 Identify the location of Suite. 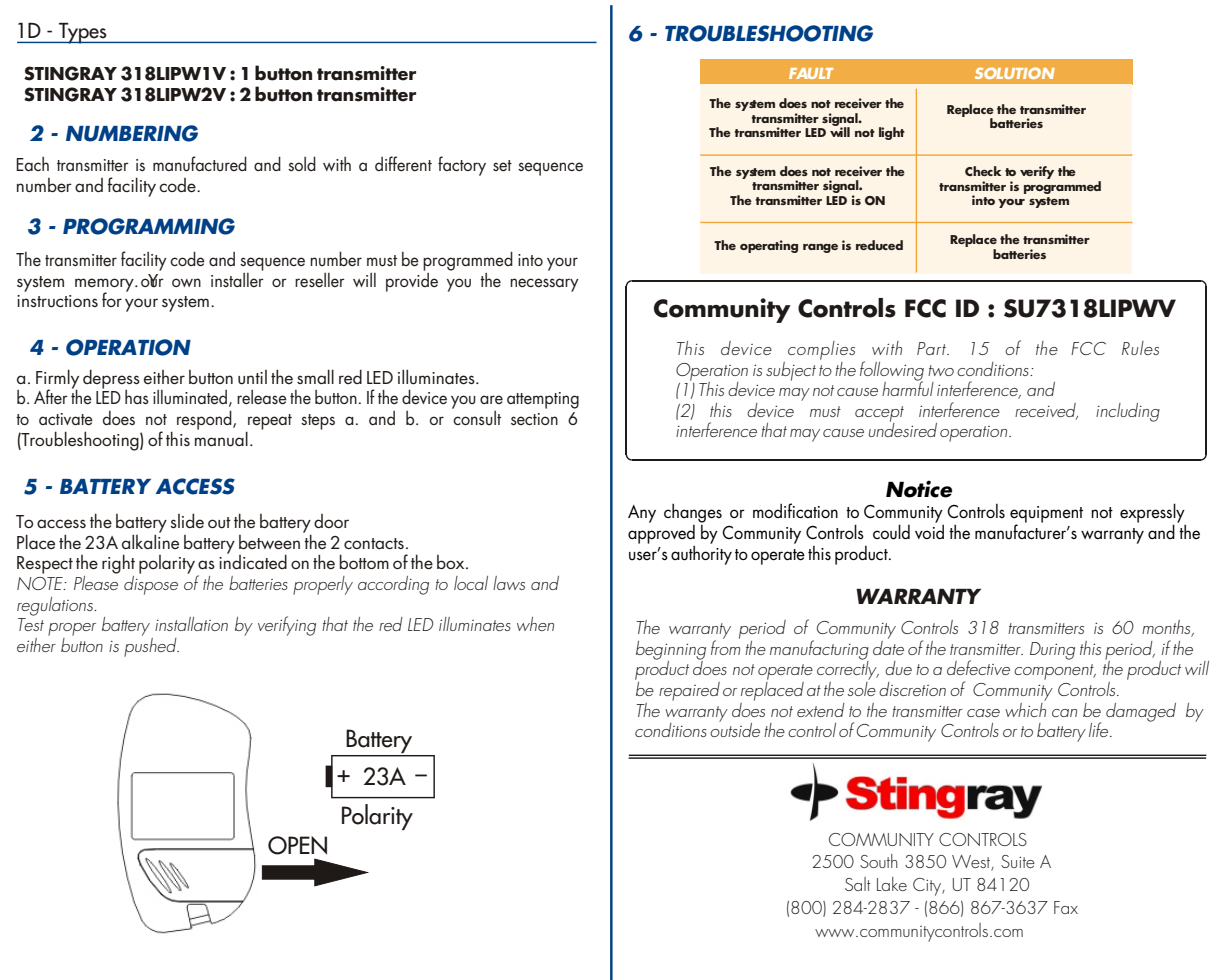
(1018, 861).
